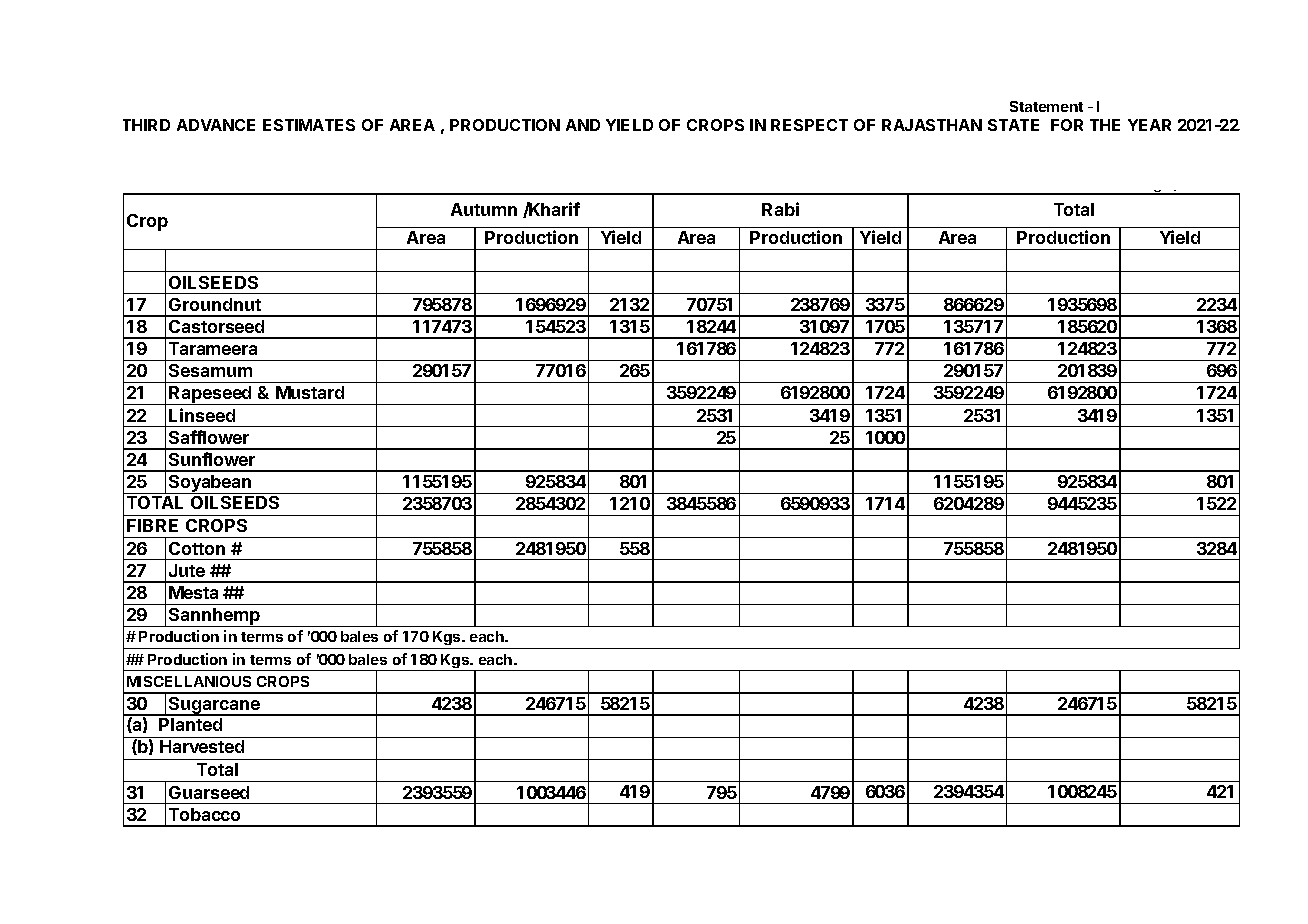  What do you see at coordinates (780, 209) in the image?
I see `Rabi` at bounding box center [780, 209].
